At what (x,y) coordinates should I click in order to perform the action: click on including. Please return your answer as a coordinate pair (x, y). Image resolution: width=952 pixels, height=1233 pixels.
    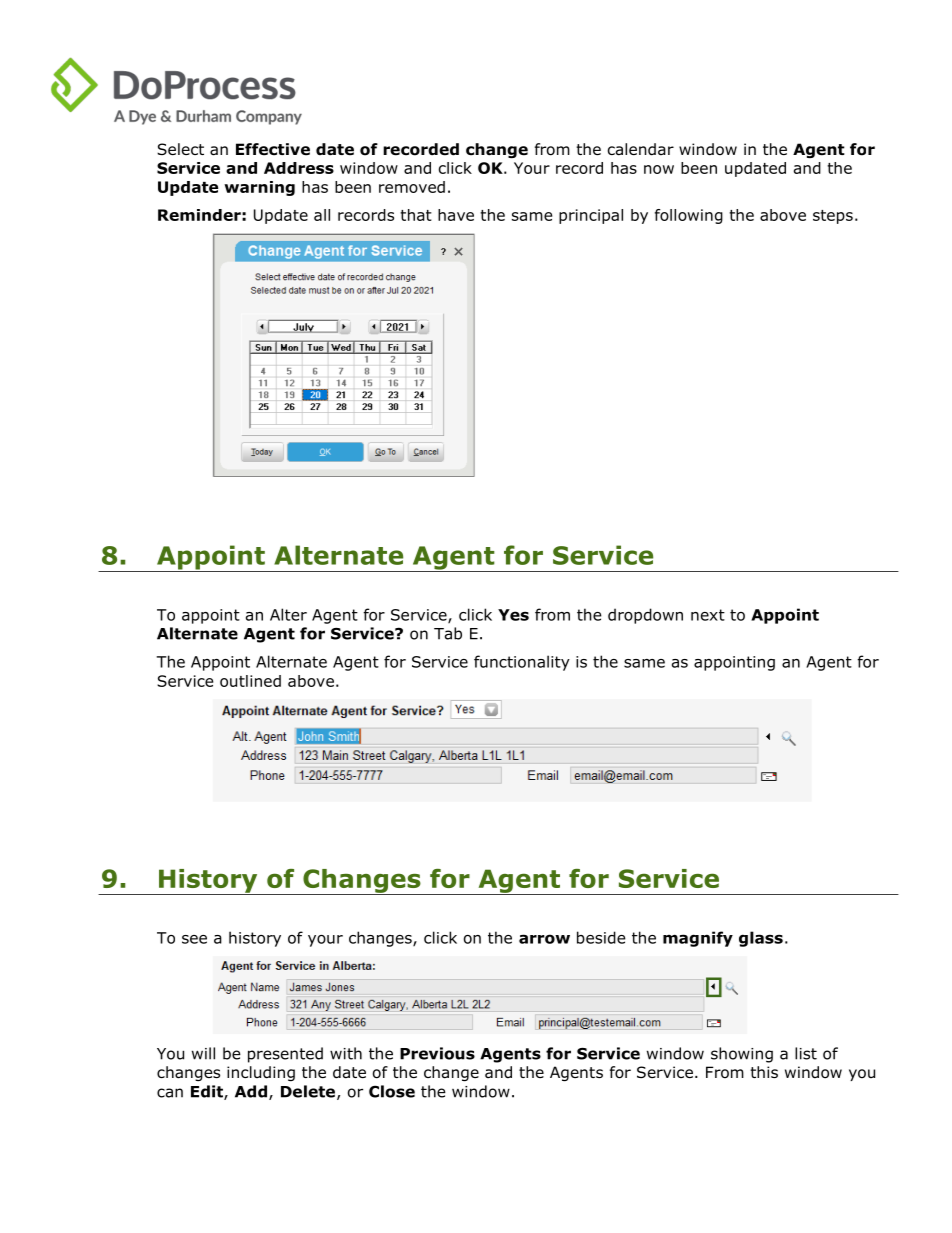
    Looking at the image, I should click on (261, 1073).
